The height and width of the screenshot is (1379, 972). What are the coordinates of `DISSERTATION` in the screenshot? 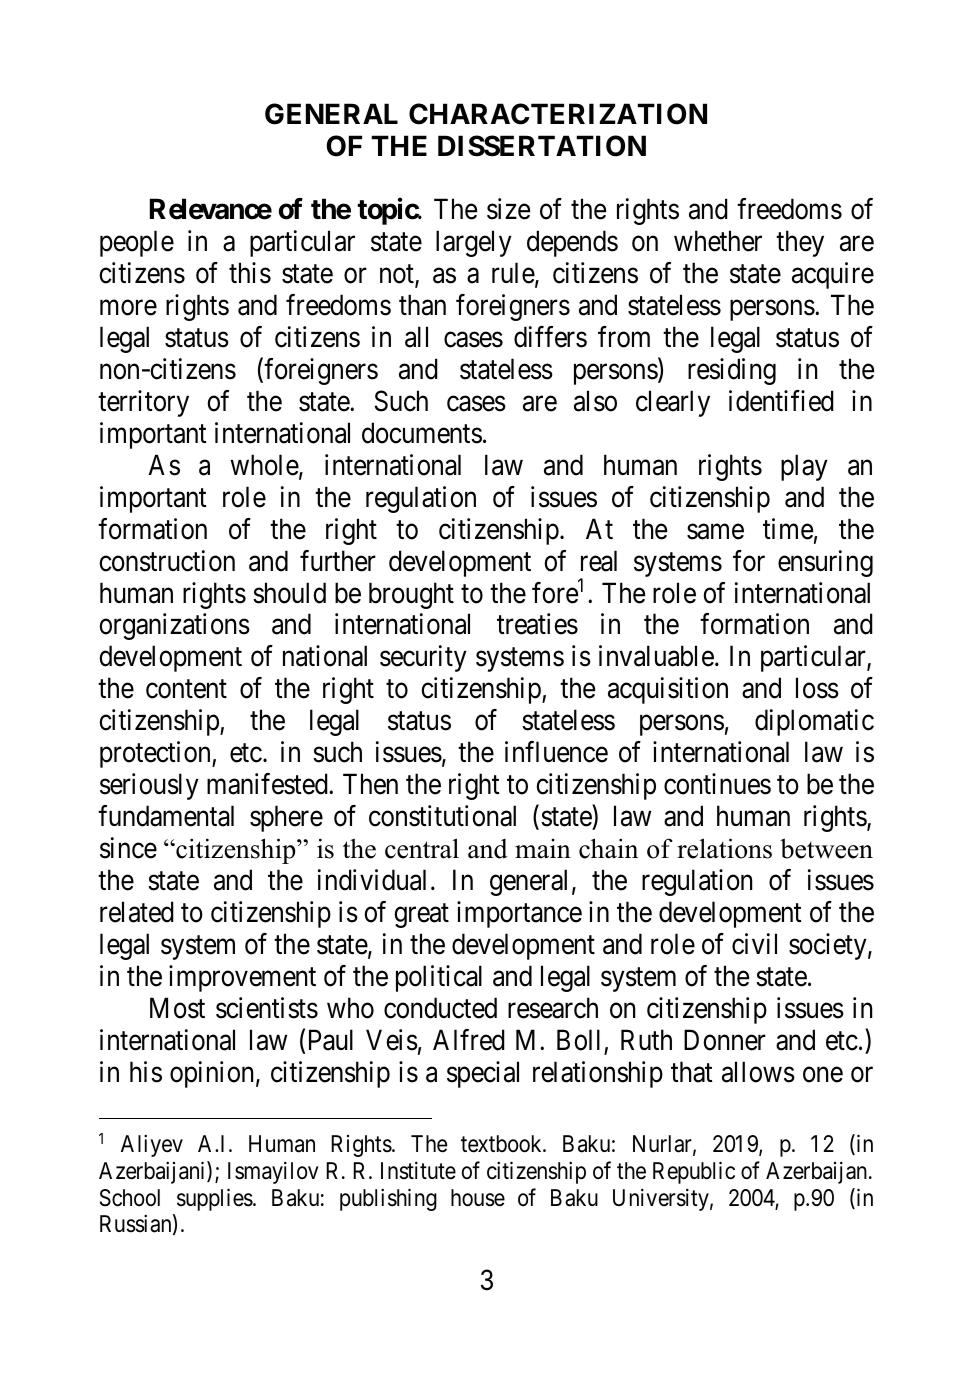 It's located at (542, 146).
